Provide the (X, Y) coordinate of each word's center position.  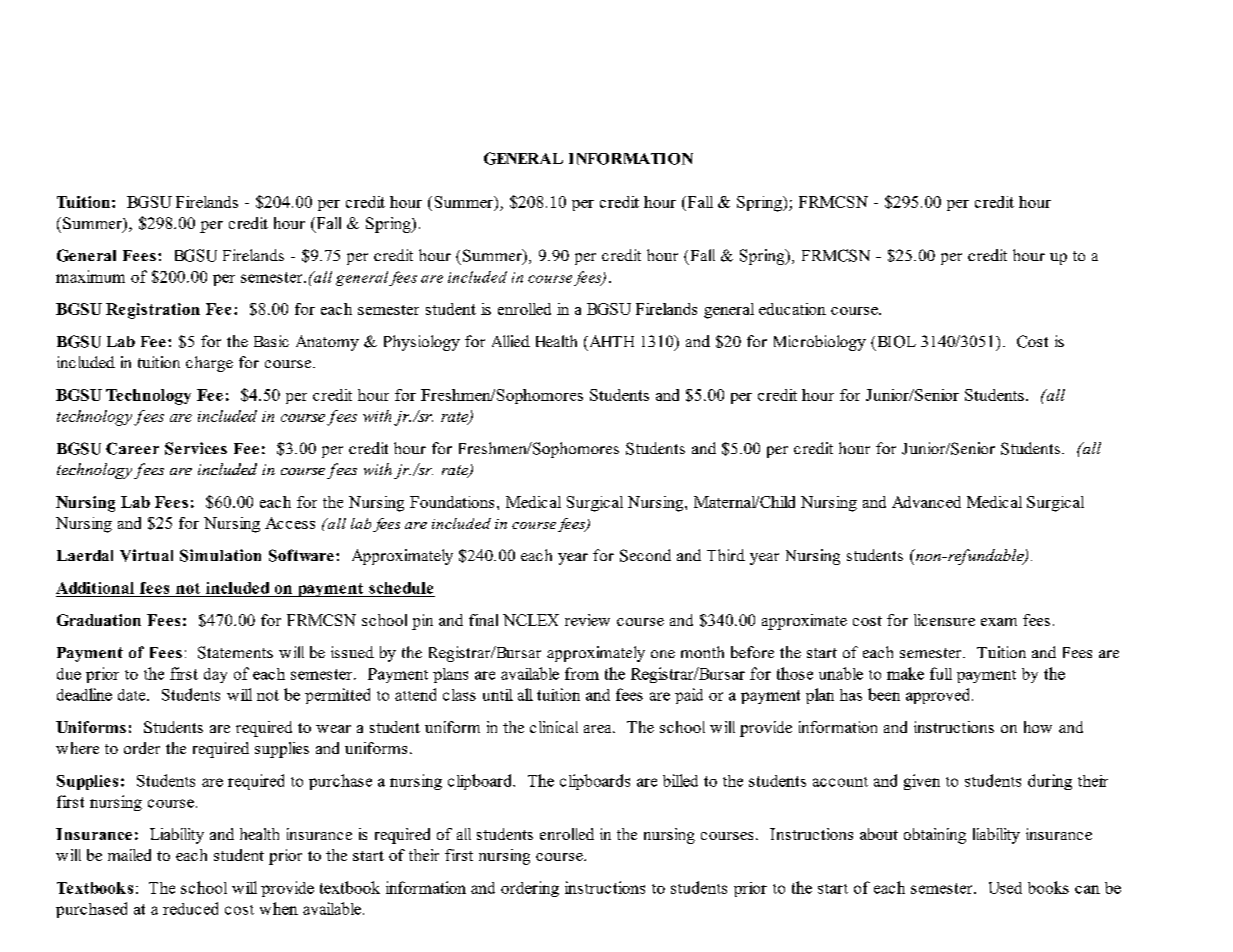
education (792, 309)
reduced (190, 908)
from (582, 673)
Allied (511, 341)
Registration (153, 311)
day (215, 675)
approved (939, 696)
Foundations (452, 502)
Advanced (926, 502)
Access (290, 523)
